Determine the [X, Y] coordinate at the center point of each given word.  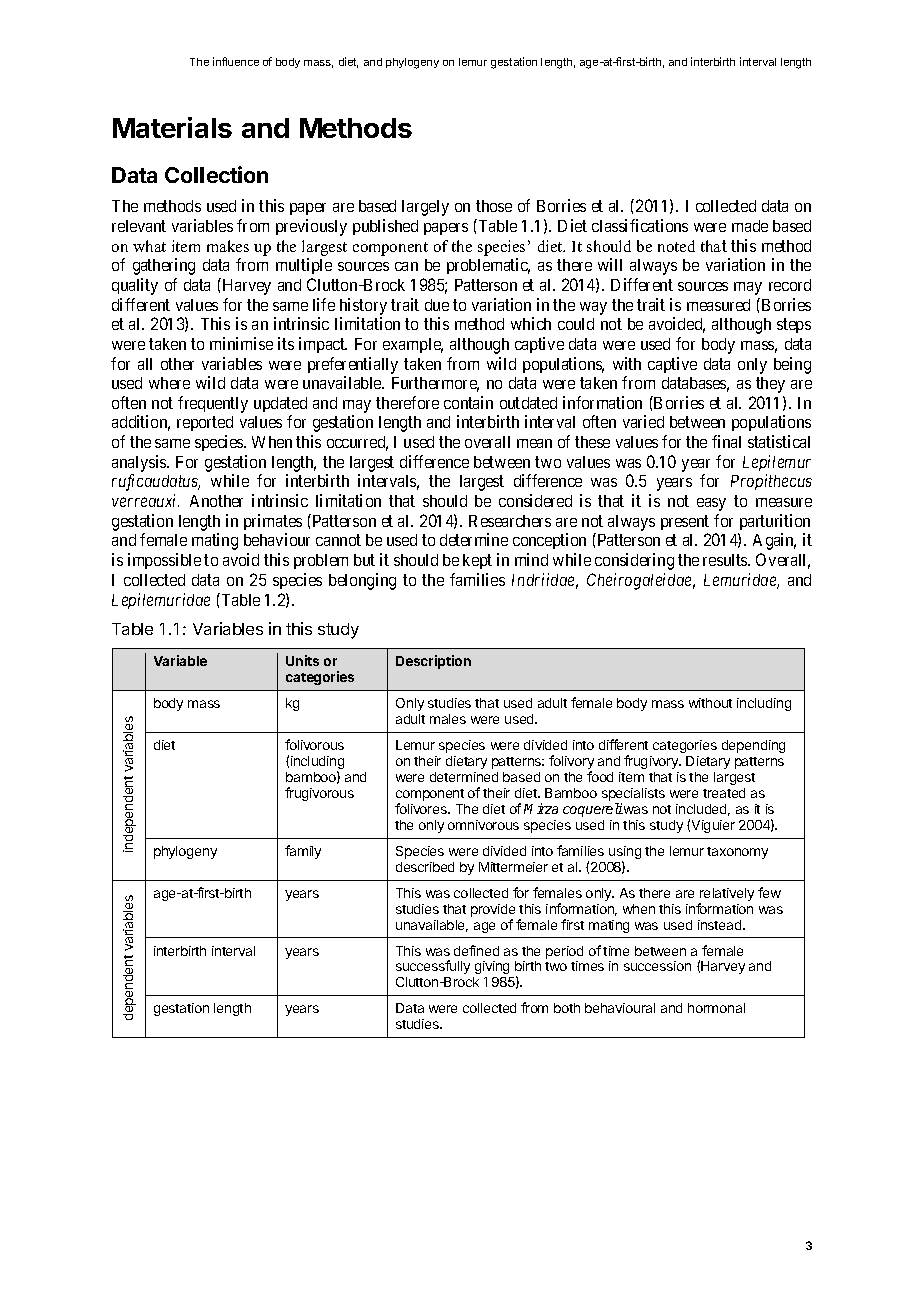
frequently [213, 404]
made [750, 226]
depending [753, 746]
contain [468, 402]
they [770, 385]
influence [236, 61]
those [494, 206]
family [303, 852]
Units [302, 660]
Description [433, 662]
